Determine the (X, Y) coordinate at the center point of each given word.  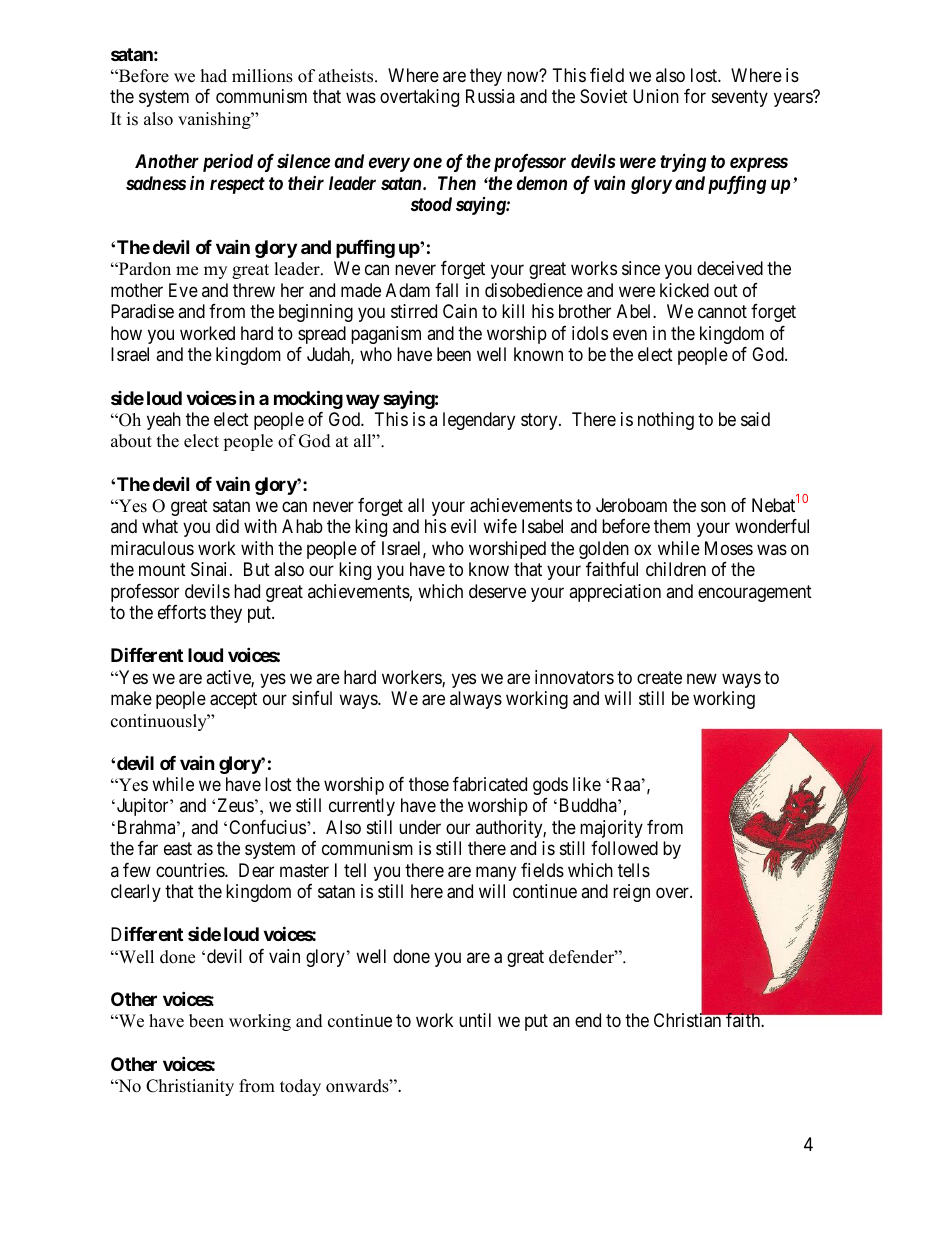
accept (233, 700)
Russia (490, 96)
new (702, 678)
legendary (479, 421)
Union (656, 96)
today (300, 1087)
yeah (164, 421)
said (755, 419)
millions (262, 76)
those (429, 784)
